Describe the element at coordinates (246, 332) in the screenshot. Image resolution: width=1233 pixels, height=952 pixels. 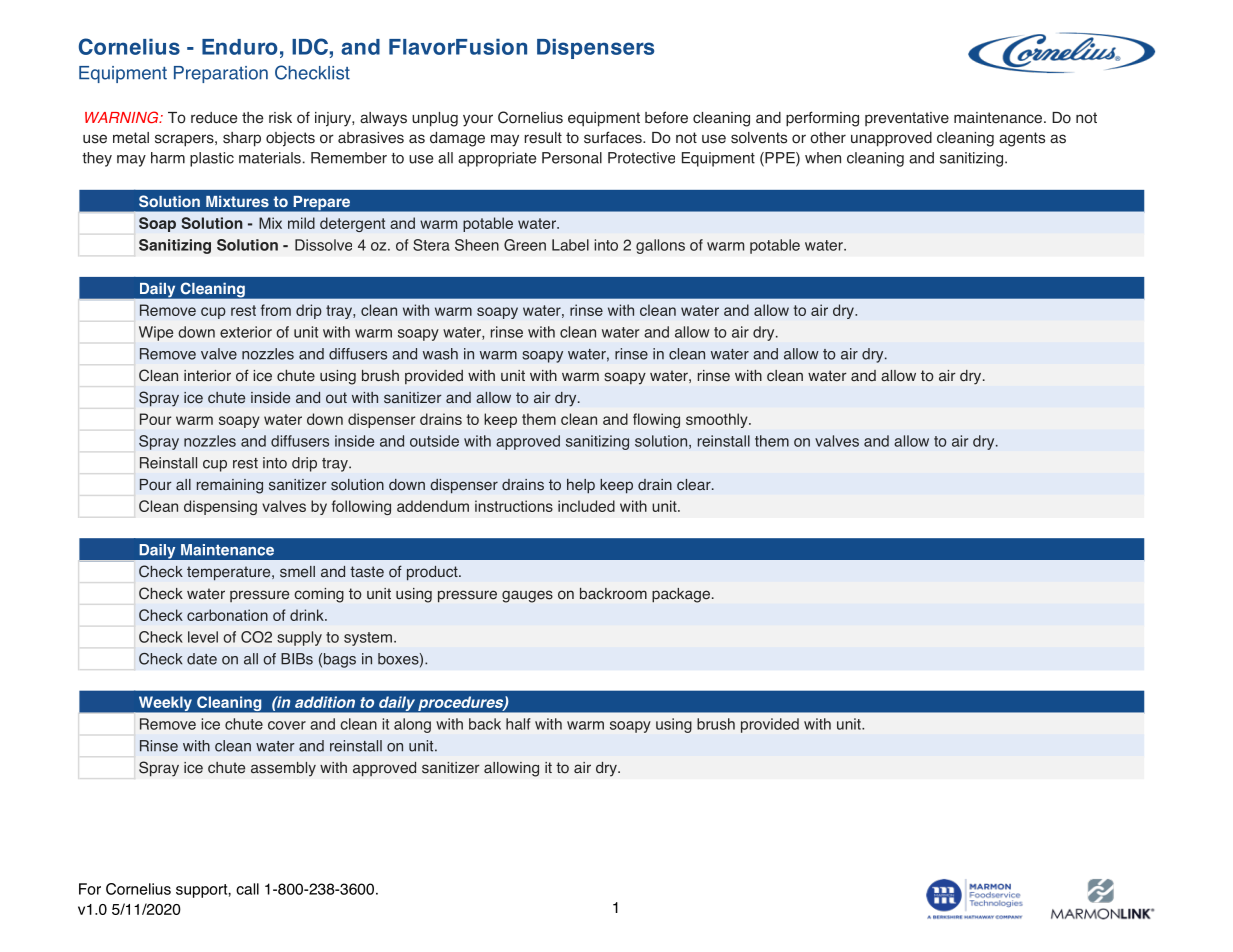
I see `exterior` at that location.
